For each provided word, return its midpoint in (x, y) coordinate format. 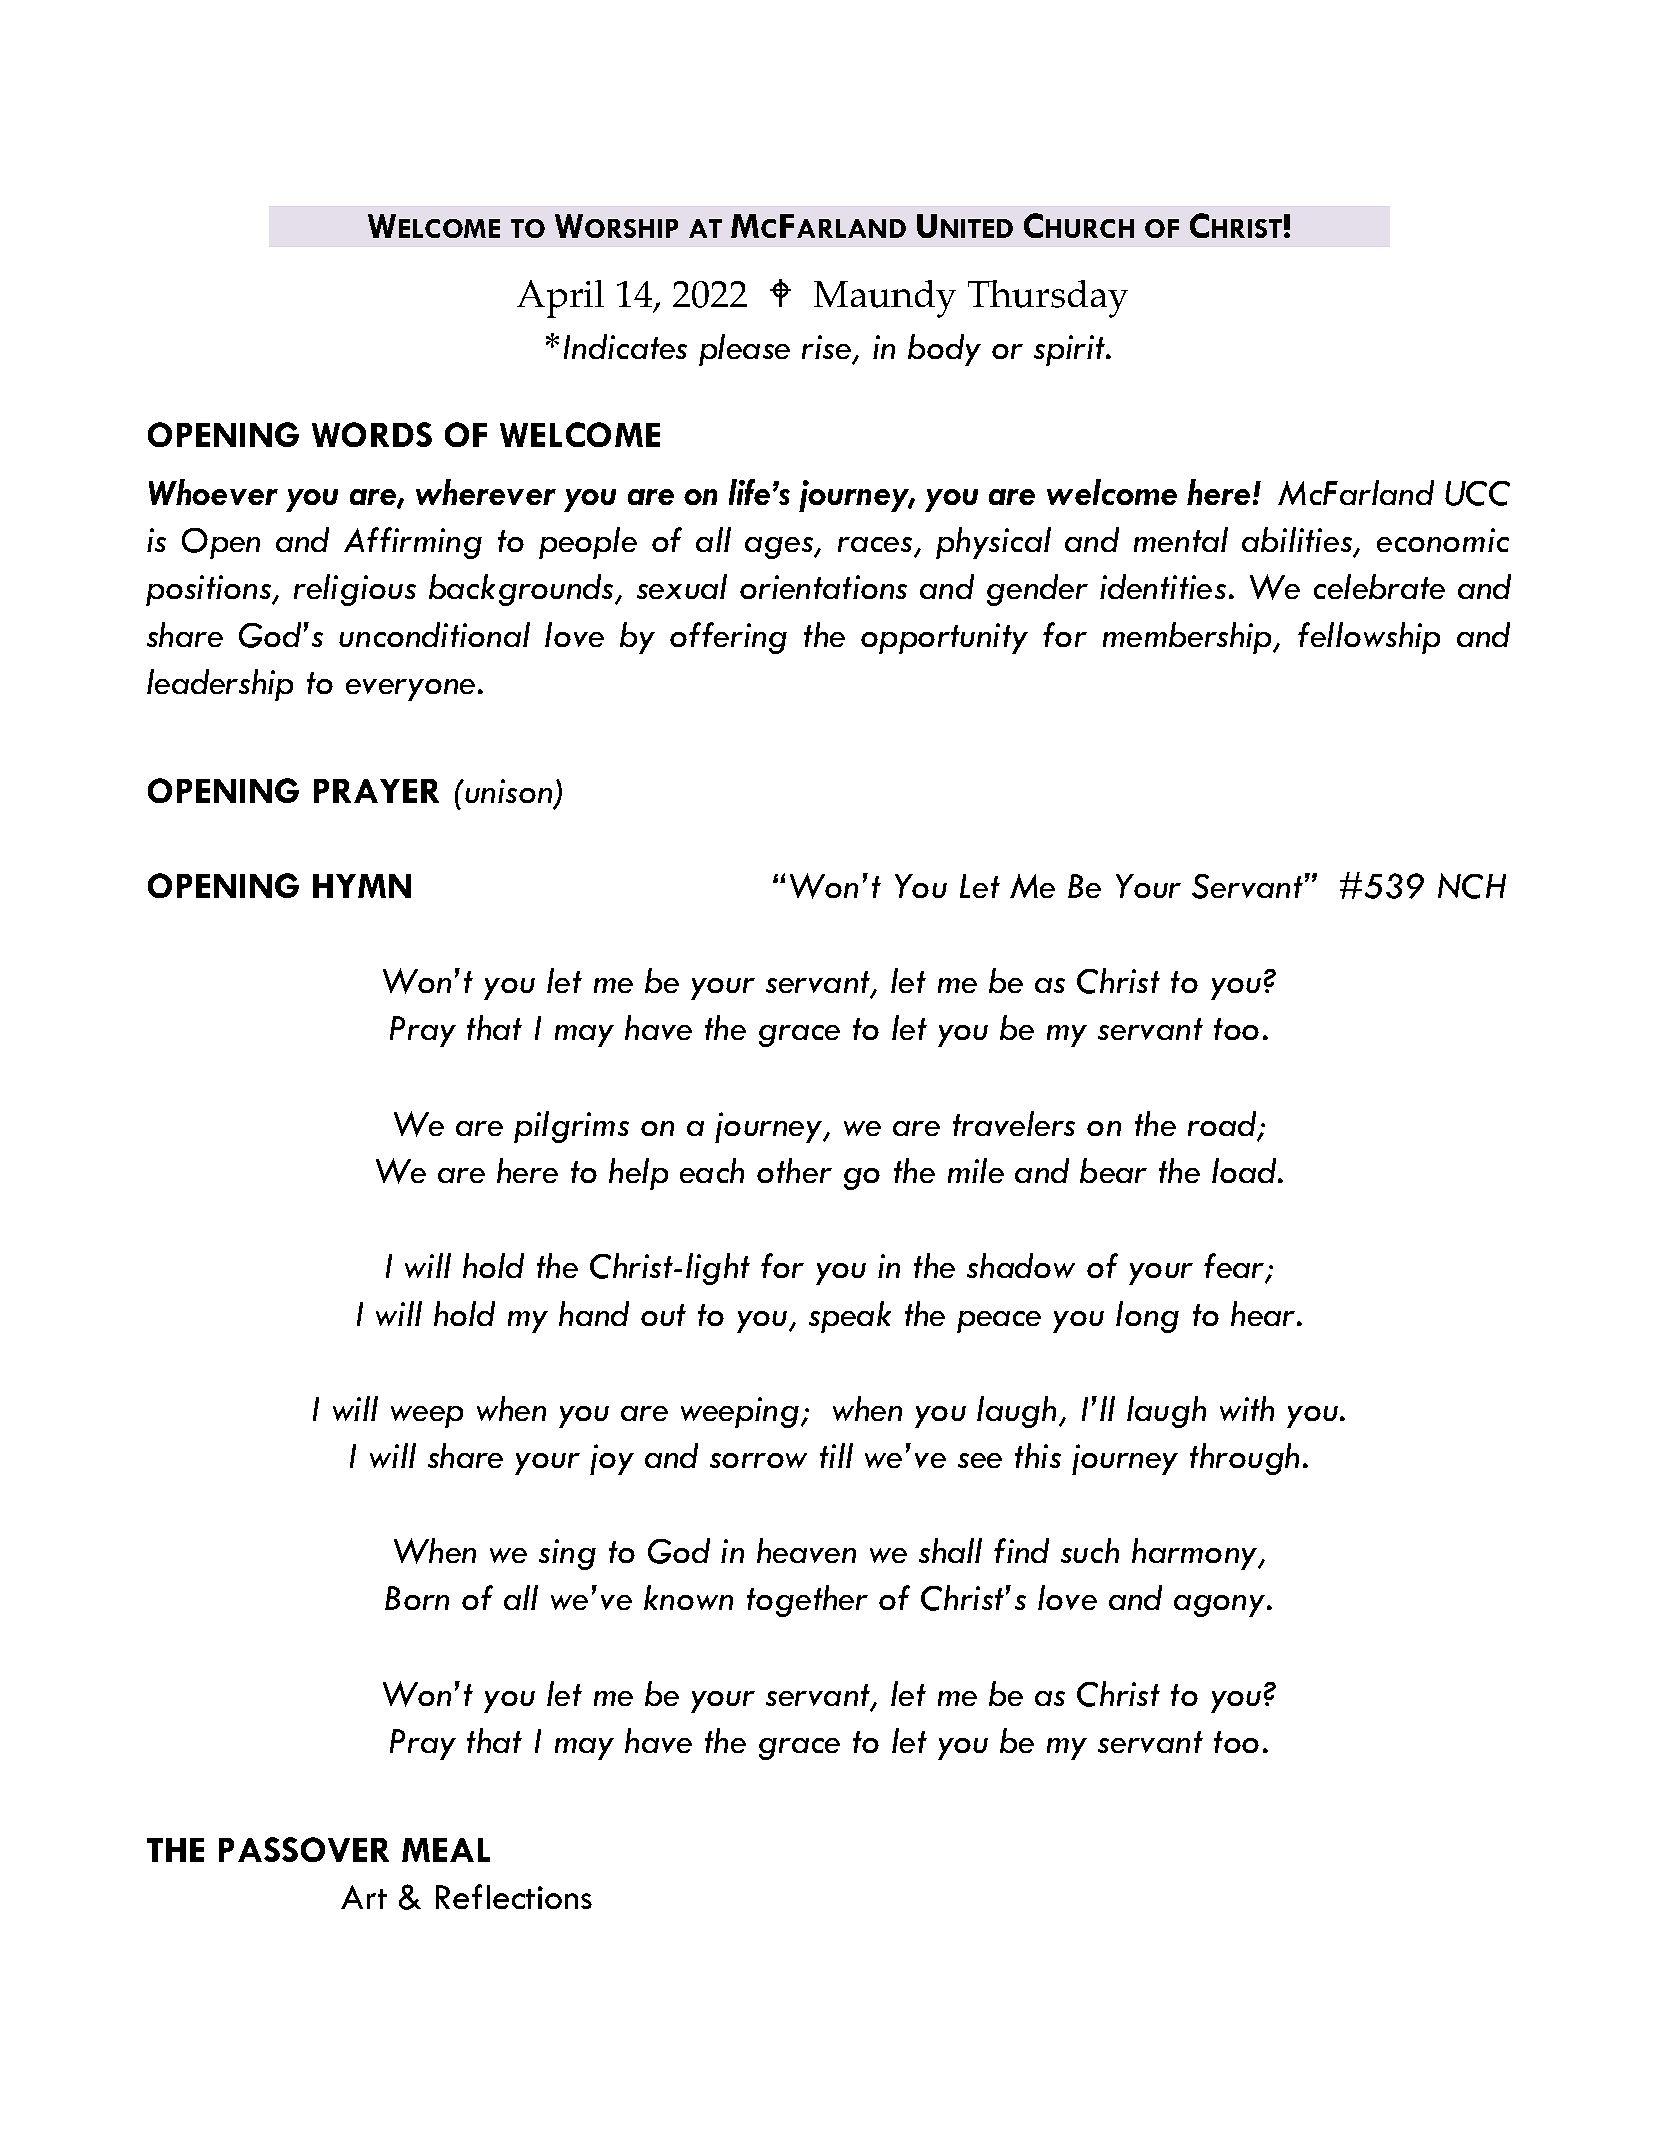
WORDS (372, 434)
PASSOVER (304, 1849)
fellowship (1369, 638)
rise (826, 347)
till (836, 1455)
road (1224, 1125)
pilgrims (571, 1127)
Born (417, 1598)
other (794, 1170)
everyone (410, 690)
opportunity (944, 638)
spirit (1071, 350)
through (1244, 1459)
